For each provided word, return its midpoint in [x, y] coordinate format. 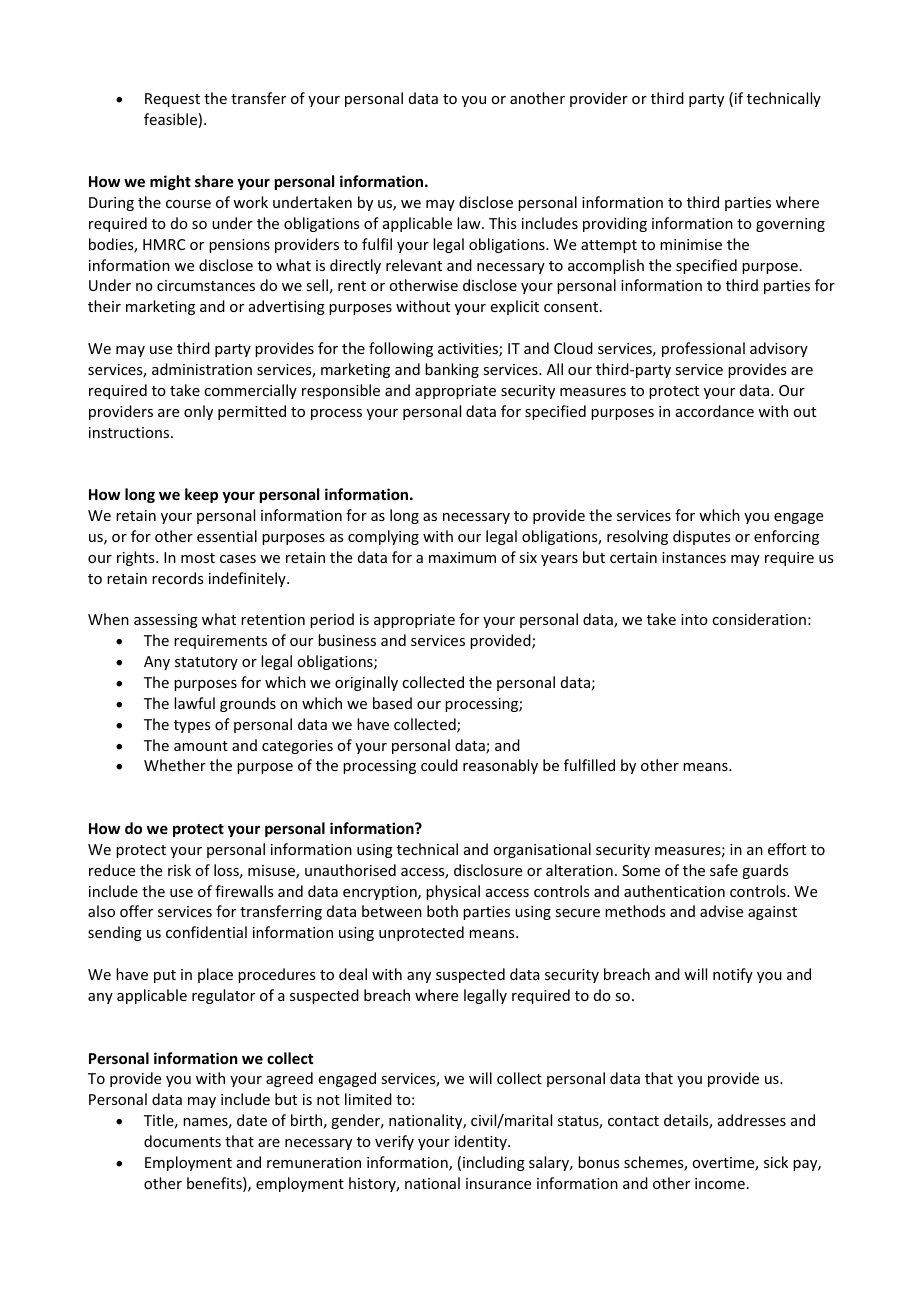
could [439, 765]
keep [201, 495]
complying [383, 537]
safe [724, 870]
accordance [715, 411]
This [502, 223]
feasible [170, 119]
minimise [691, 244]
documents [182, 1141]
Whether [175, 765]
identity [482, 1142]
